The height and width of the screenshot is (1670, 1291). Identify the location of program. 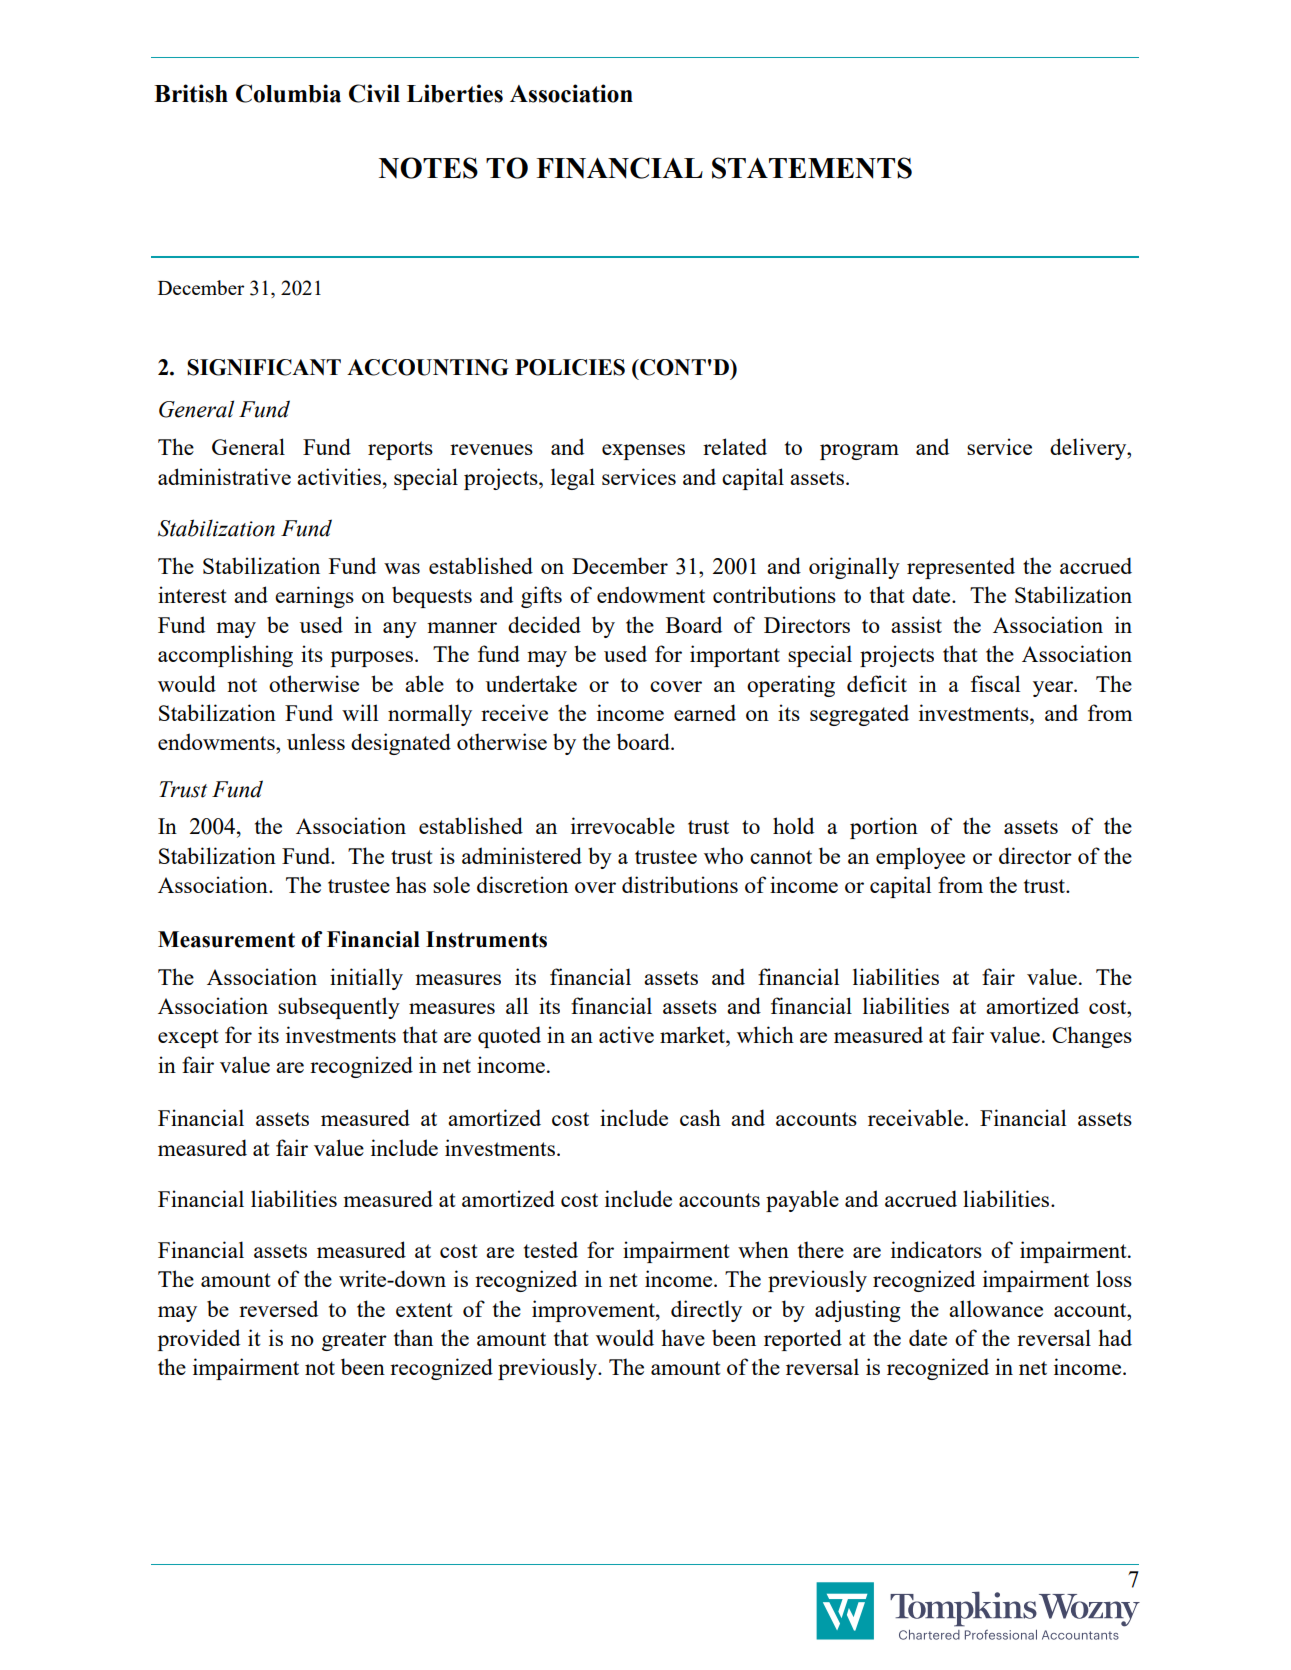
(859, 452).
